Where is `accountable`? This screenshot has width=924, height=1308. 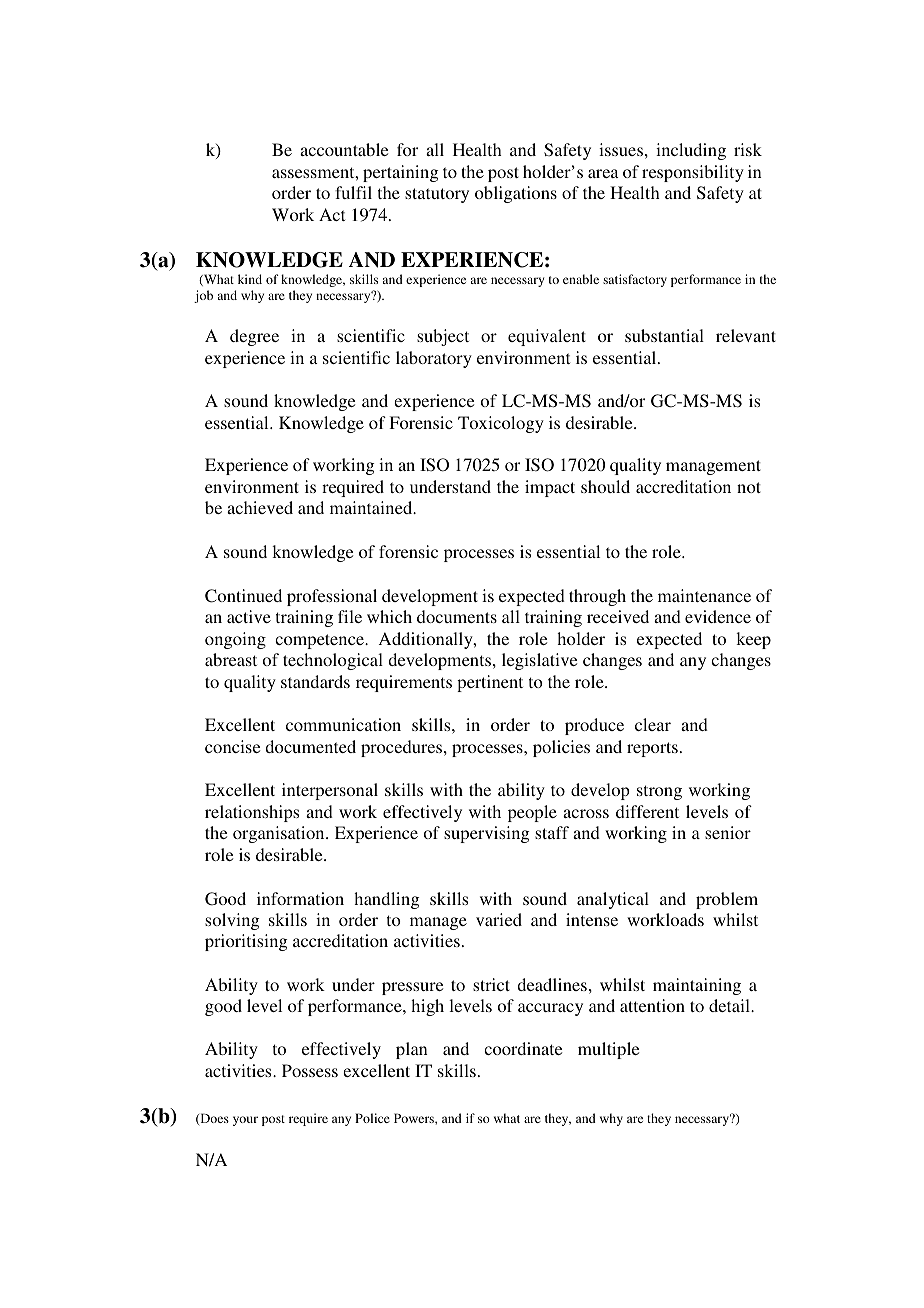 accountable is located at coordinates (344, 149).
